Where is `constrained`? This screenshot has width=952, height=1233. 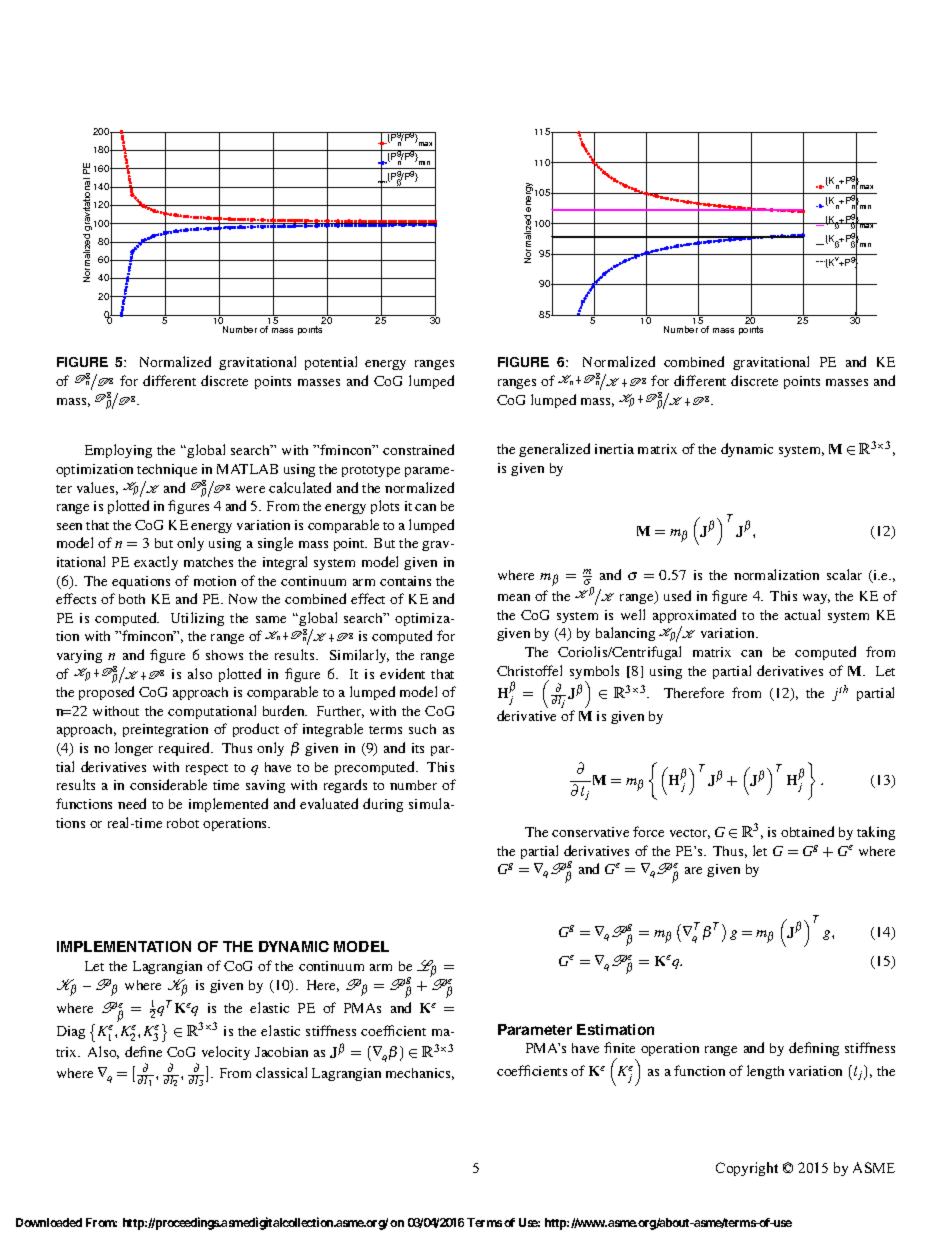 constrained is located at coordinates (418, 449).
